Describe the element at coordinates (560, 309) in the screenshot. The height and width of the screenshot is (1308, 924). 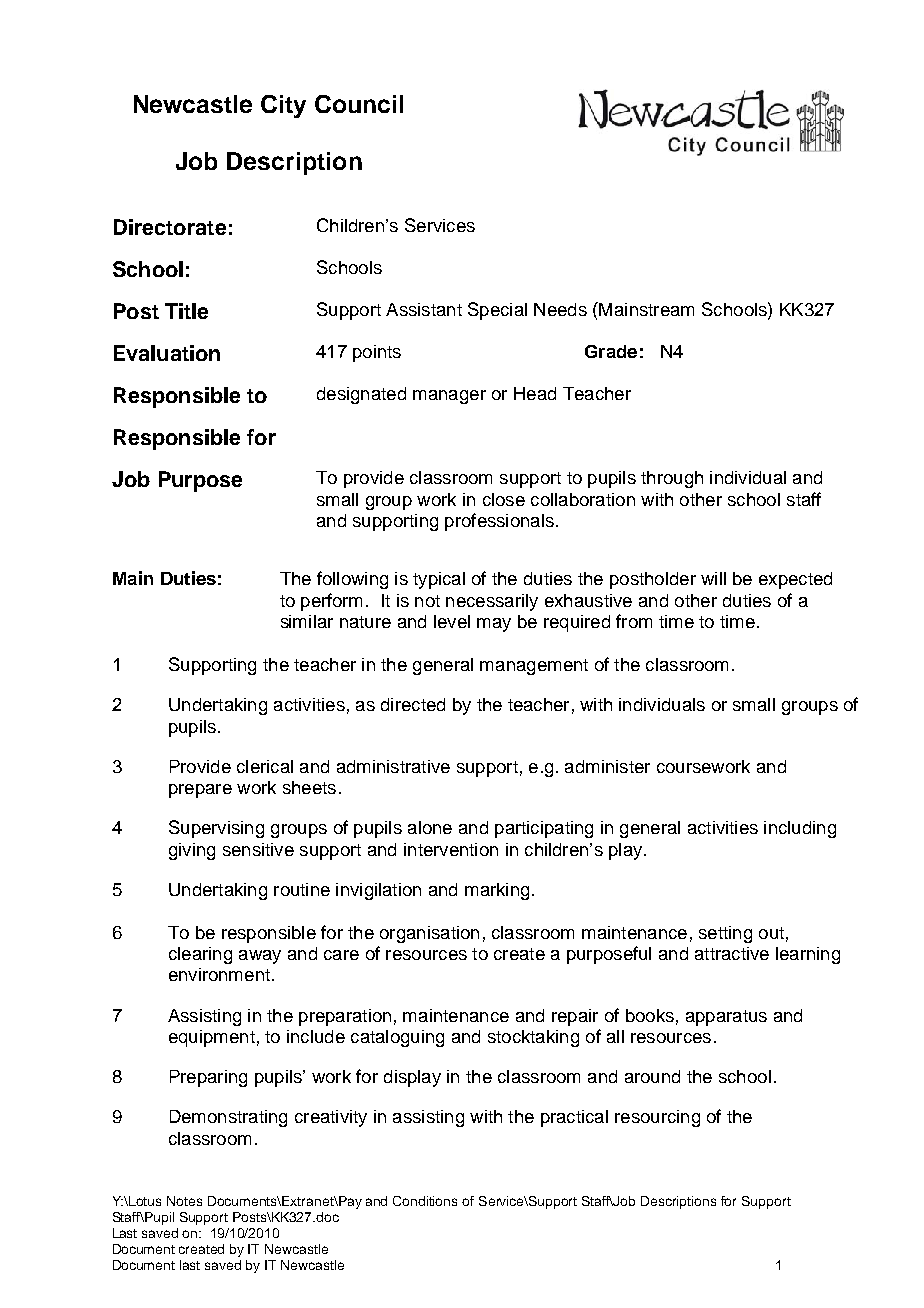
I see `Needs` at that location.
